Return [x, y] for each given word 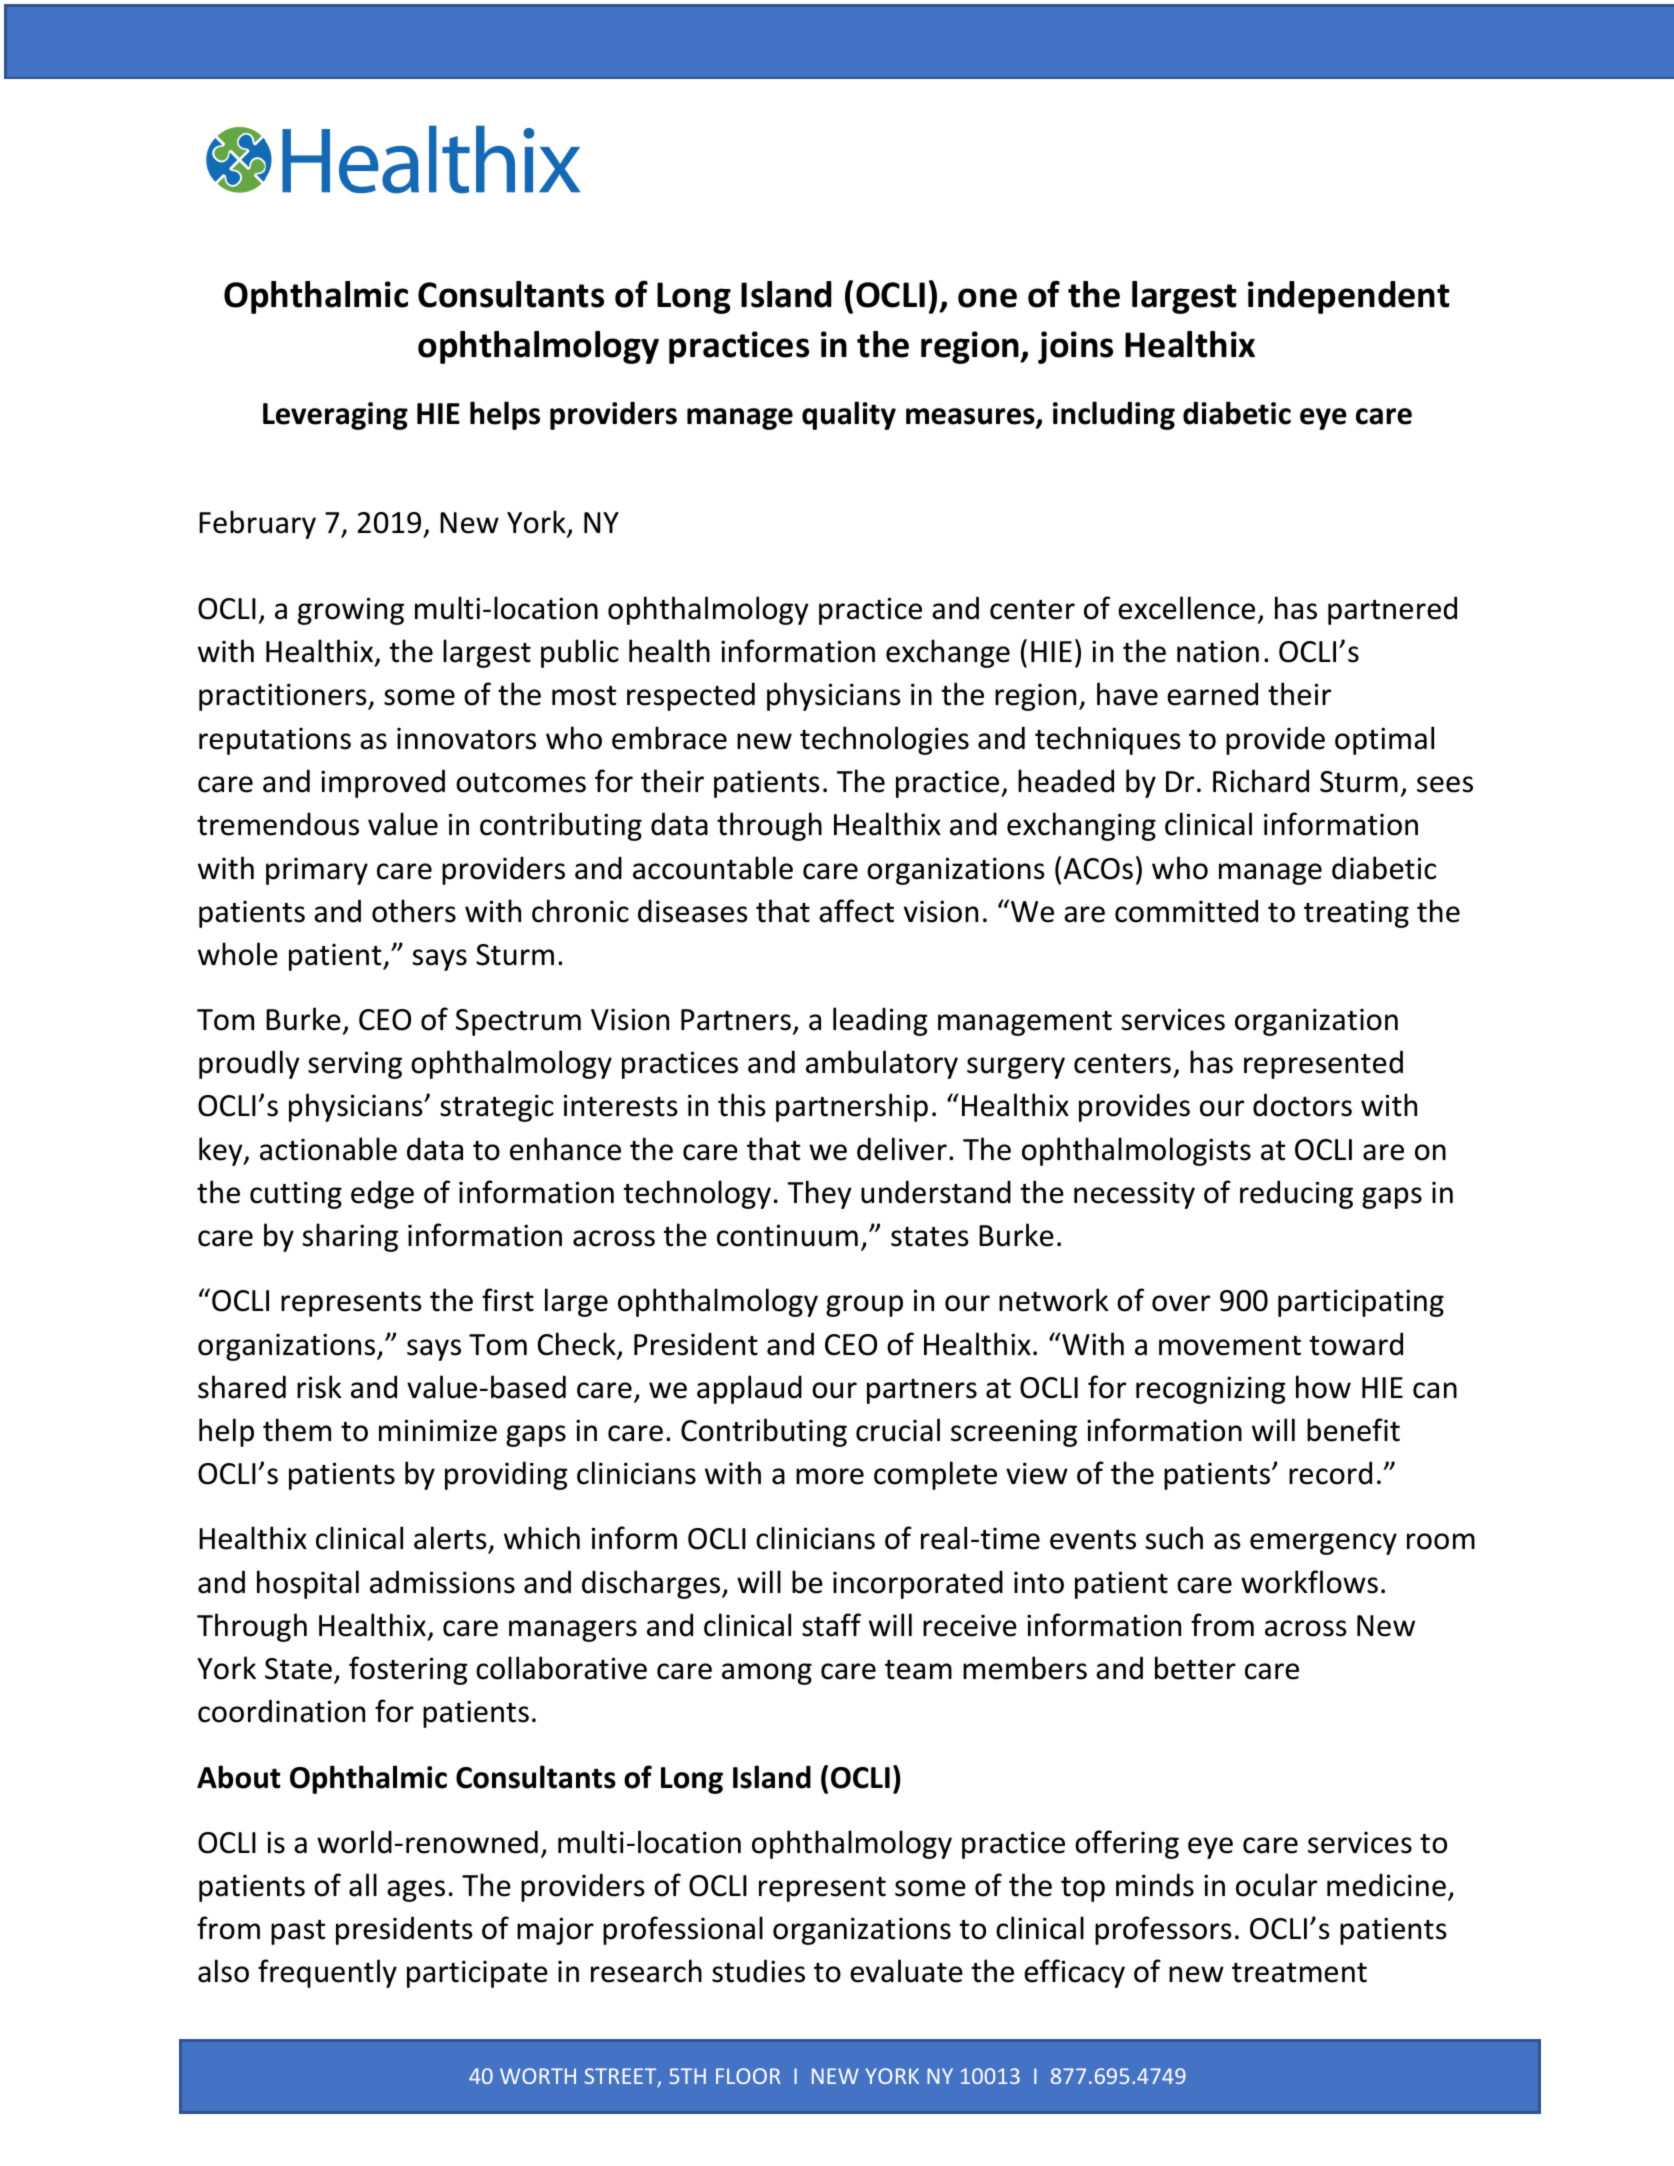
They [819, 1194]
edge [382, 1194]
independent [1349, 297]
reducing [1296, 1194]
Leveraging [335, 416]
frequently [327, 1973]
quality [849, 415]
